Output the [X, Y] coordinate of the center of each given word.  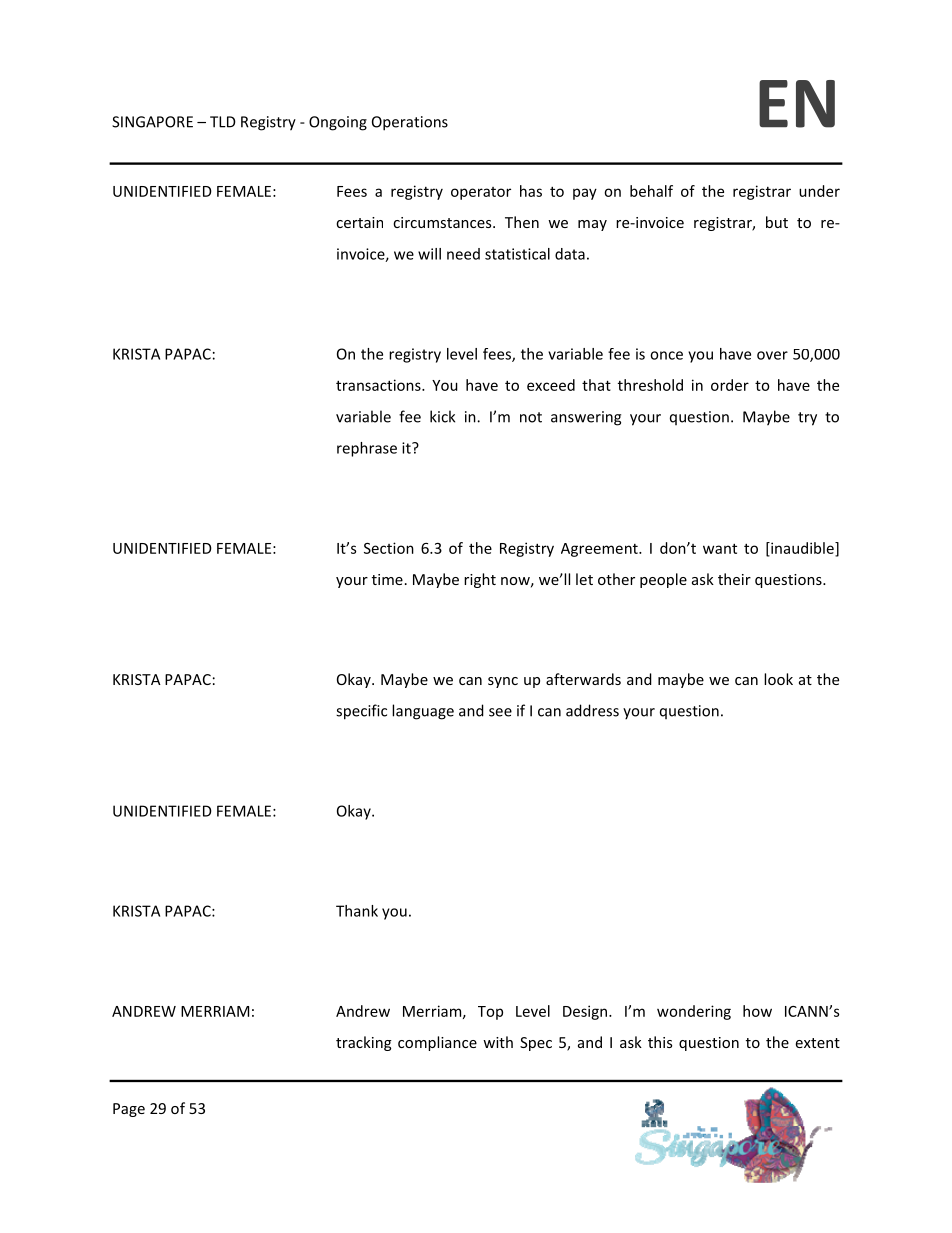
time [387, 579]
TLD [223, 122]
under [819, 191]
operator [481, 193]
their [734, 579]
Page [129, 1110]
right [480, 580]
